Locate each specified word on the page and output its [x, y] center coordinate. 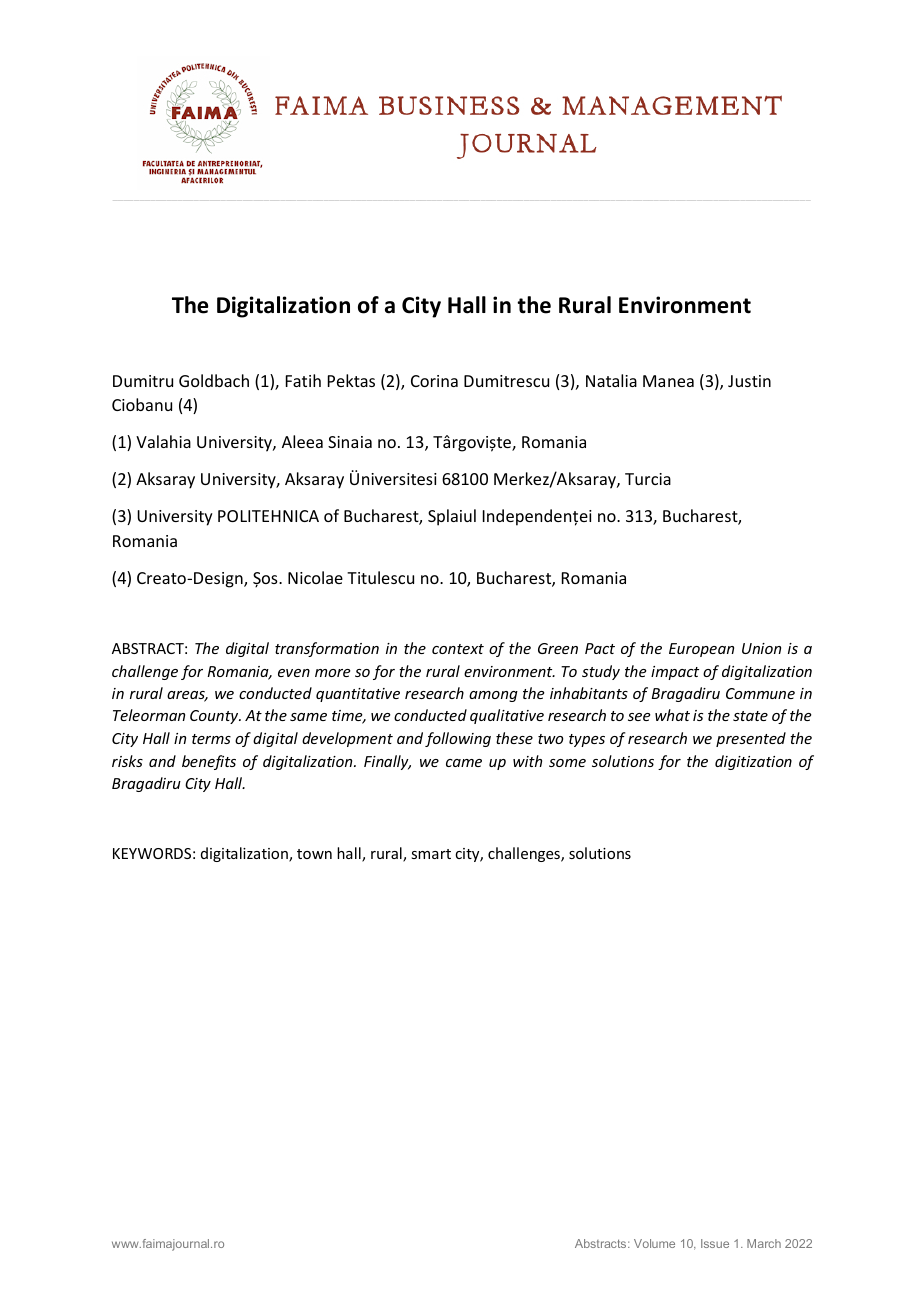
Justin [749, 381]
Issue [715, 1243]
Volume [654, 1243]
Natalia [611, 380]
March [764, 1243]
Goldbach [214, 380]
